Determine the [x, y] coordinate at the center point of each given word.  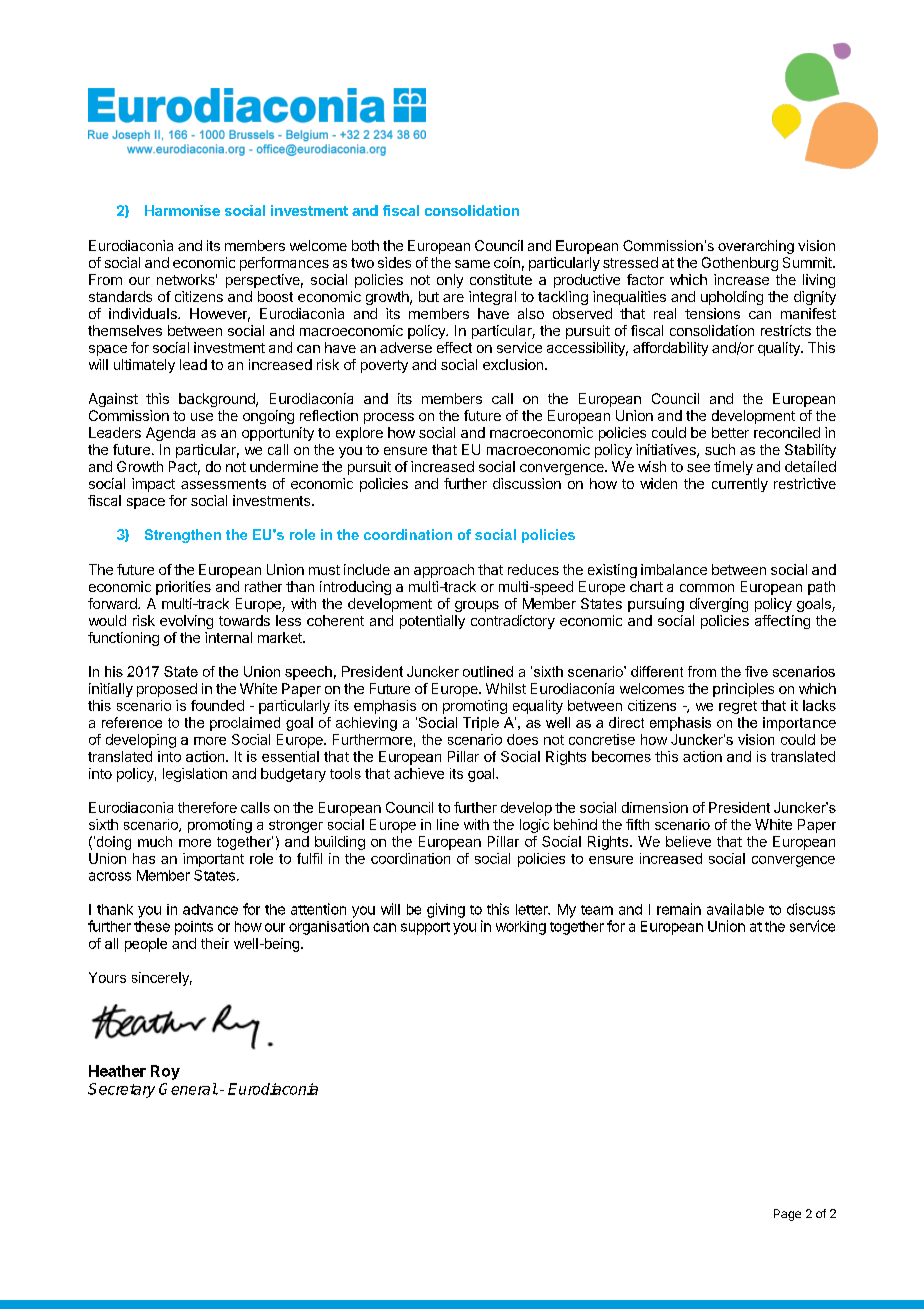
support [425, 928]
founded [217, 705]
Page [787, 1215]
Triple [481, 724]
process [389, 418]
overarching [756, 247]
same [472, 264]
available [735, 909]
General [188, 1089]
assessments [223, 484]
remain [679, 909]
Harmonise [182, 210]
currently [740, 485]
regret [738, 707]
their [215, 943]
